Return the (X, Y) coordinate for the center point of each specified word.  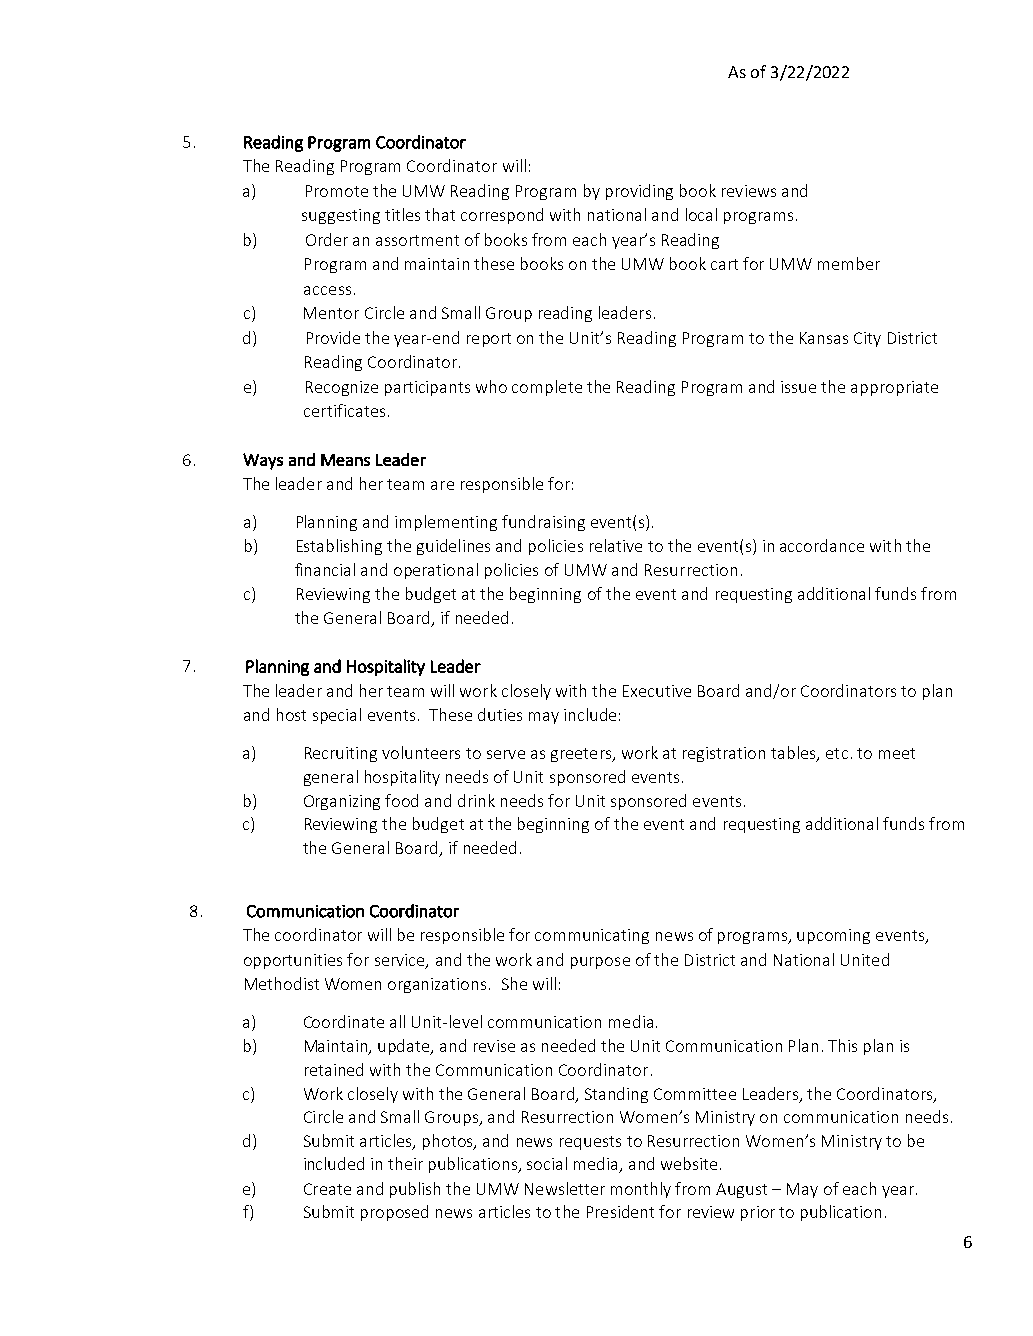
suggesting (341, 216)
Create (327, 1189)
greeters (582, 755)
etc (837, 753)
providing (639, 192)
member (849, 263)
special (337, 716)
